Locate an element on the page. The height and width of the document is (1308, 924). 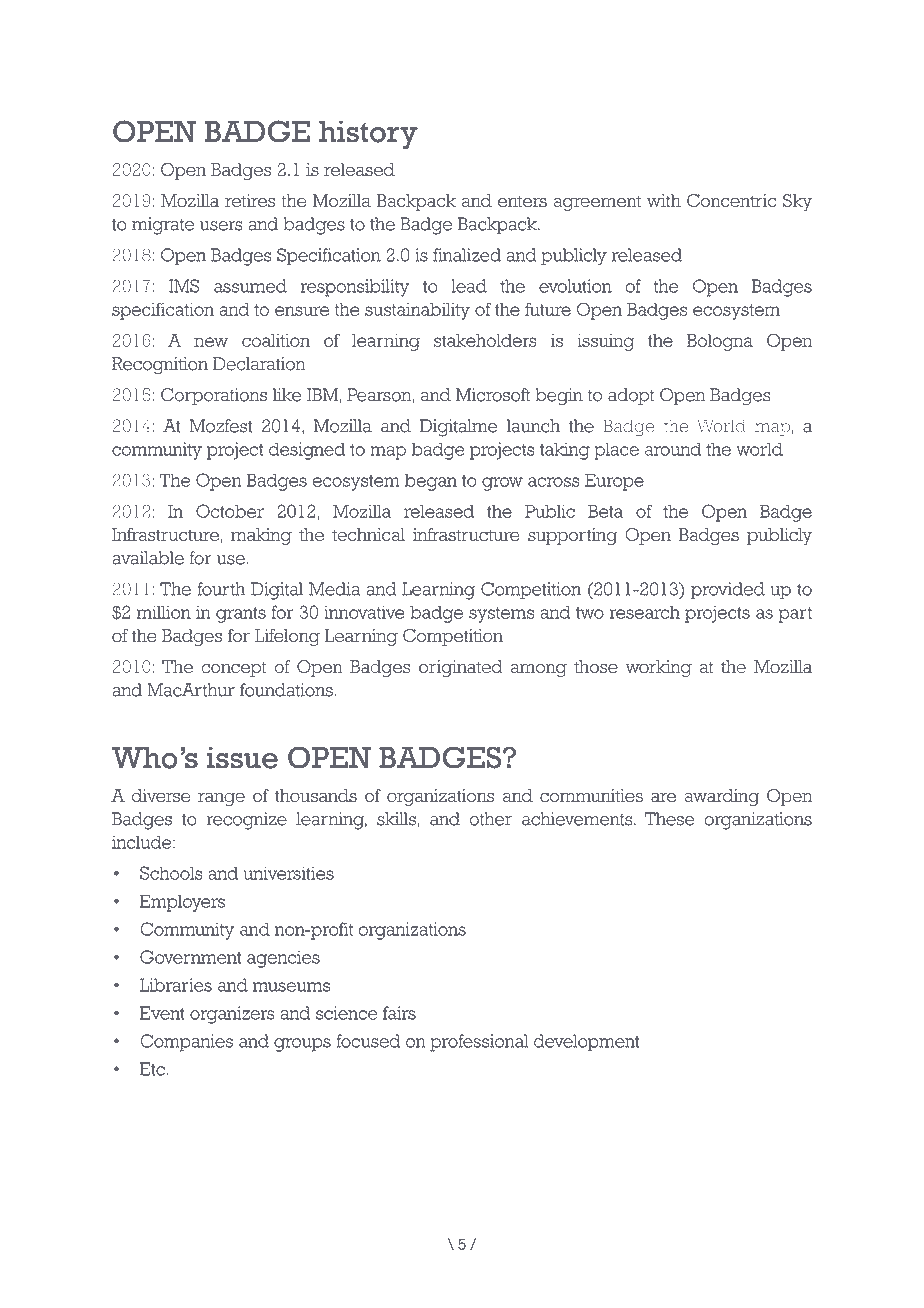
provided is located at coordinates (728, 591).
